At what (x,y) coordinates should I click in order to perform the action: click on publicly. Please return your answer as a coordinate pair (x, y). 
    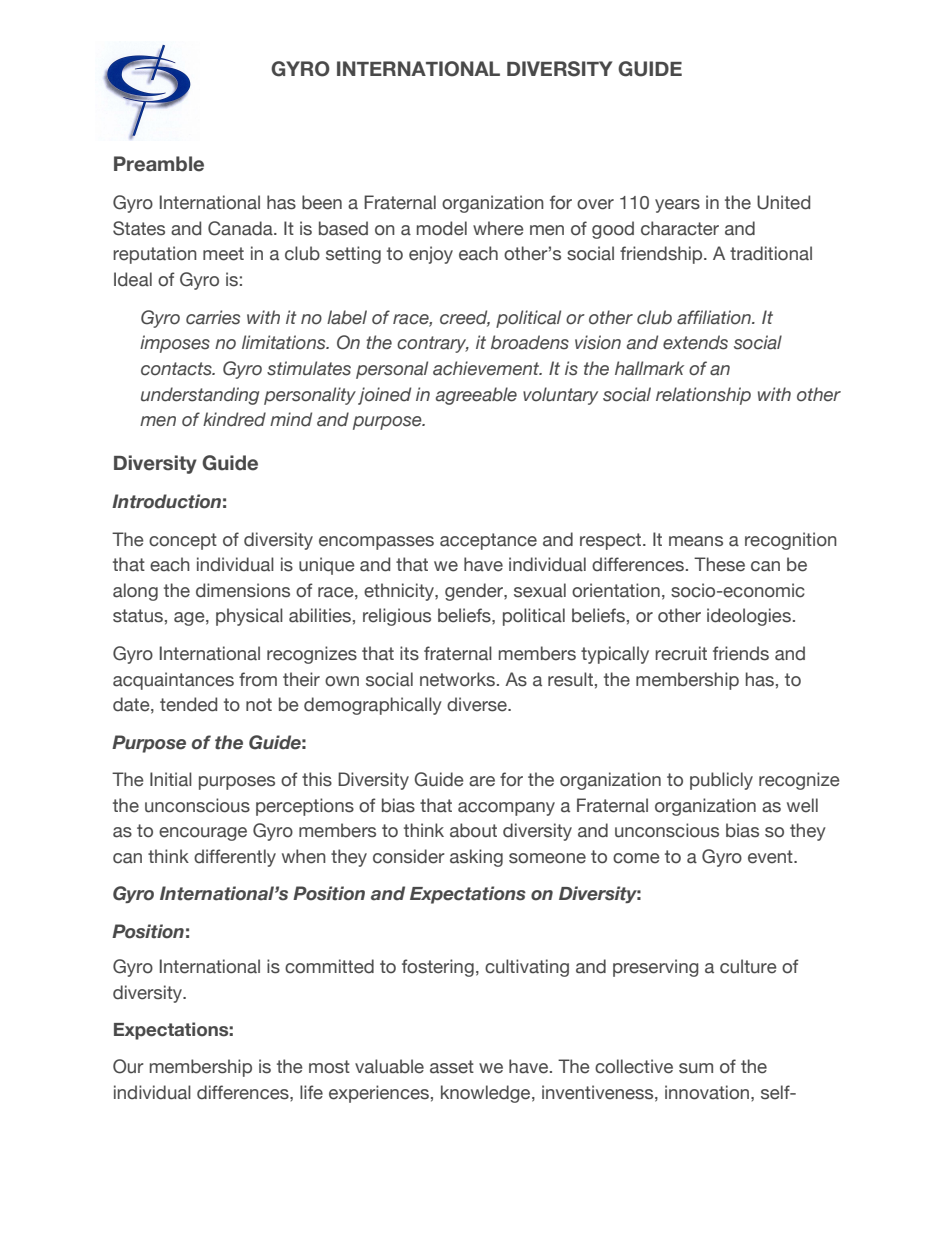
    Looking at the image, I should click on (721, 781).
